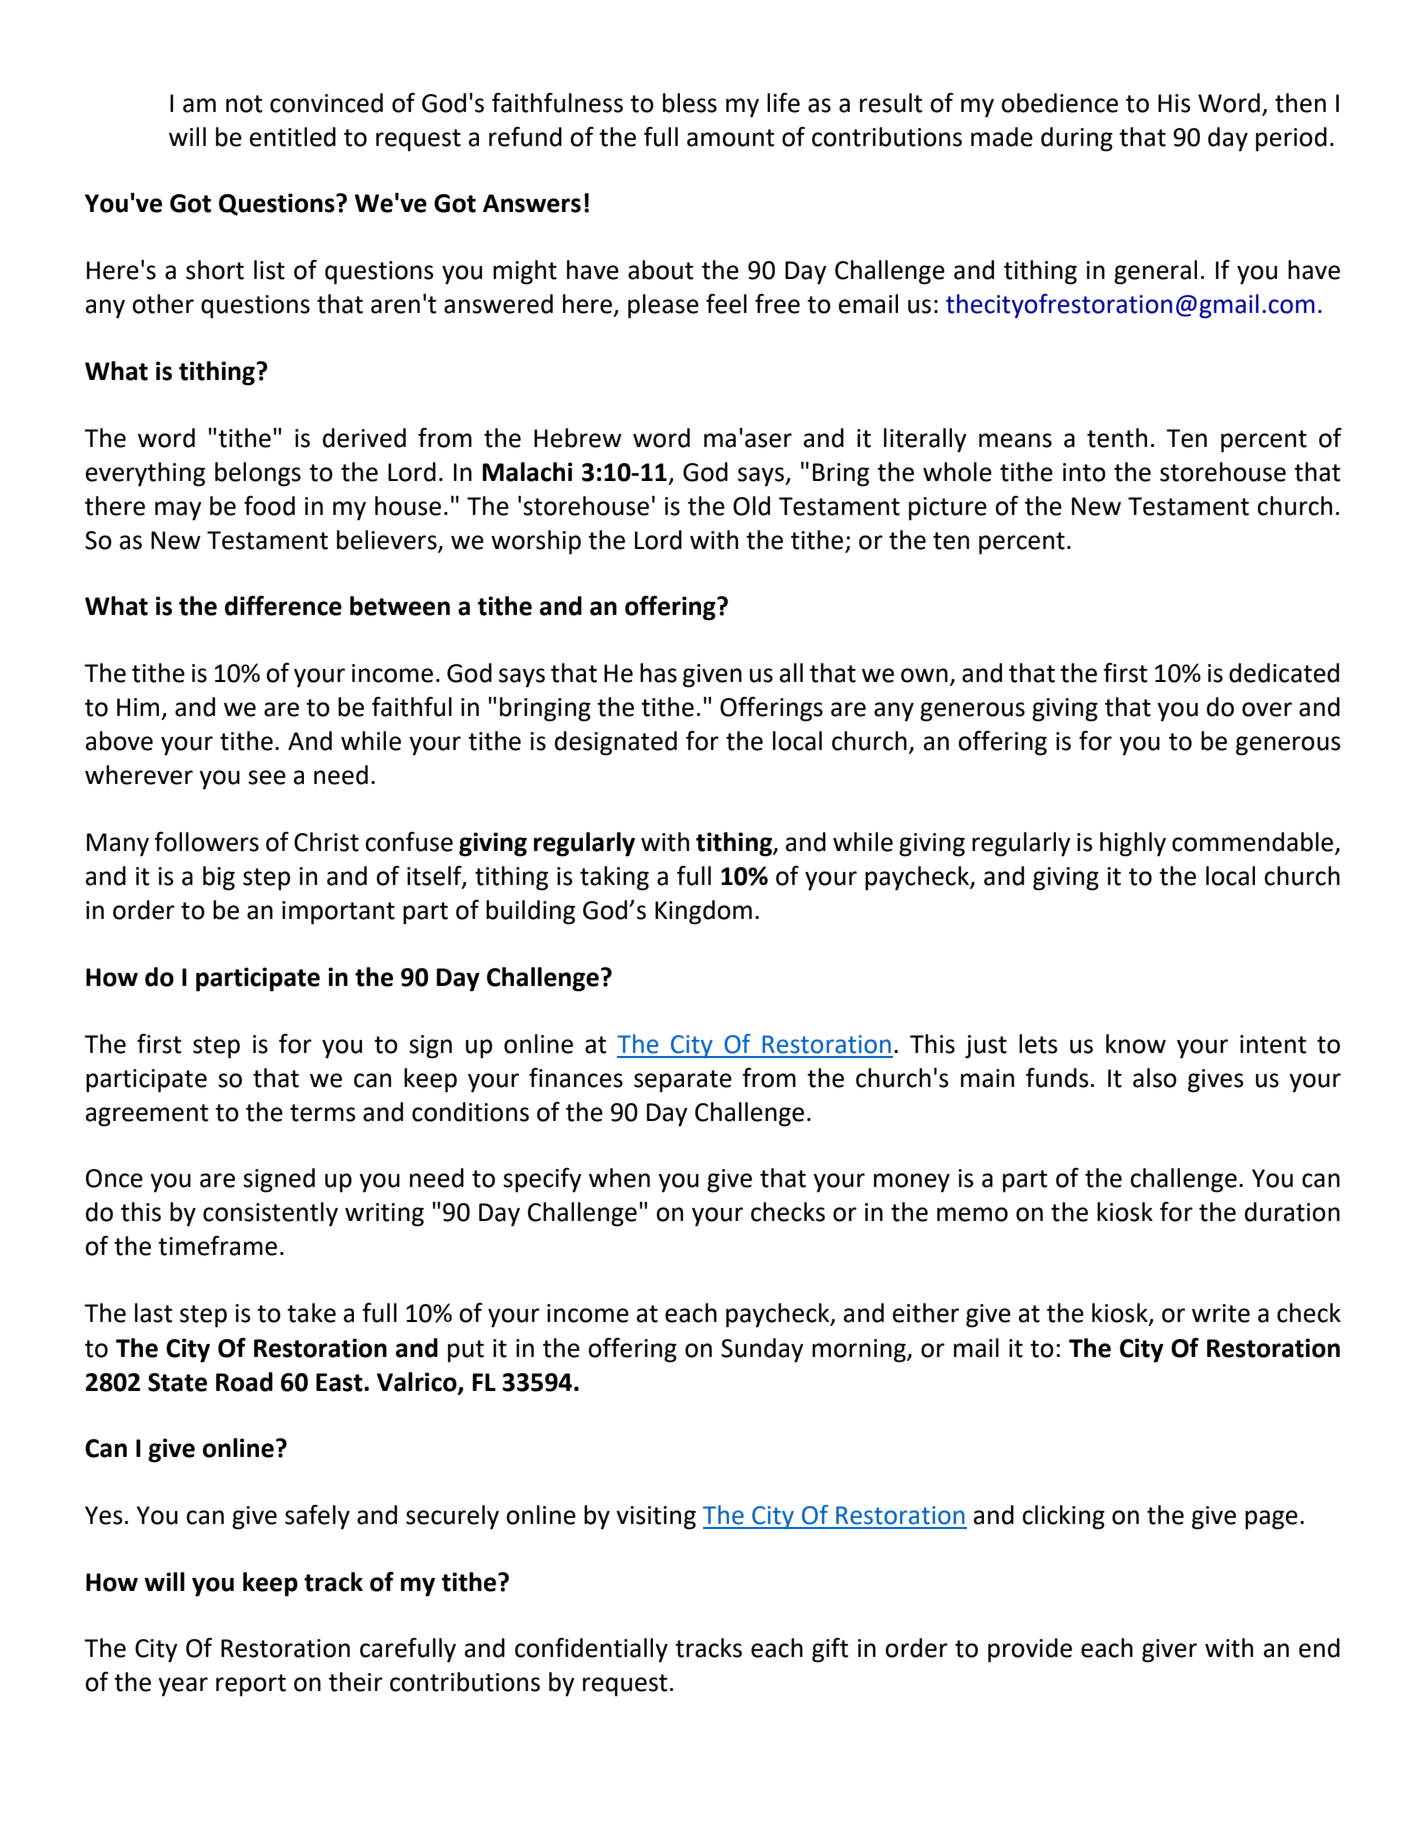 This image has height=1843, width=1424. Describe the element at coordinates (751, 506) in the image. I see `Old` at that location.
